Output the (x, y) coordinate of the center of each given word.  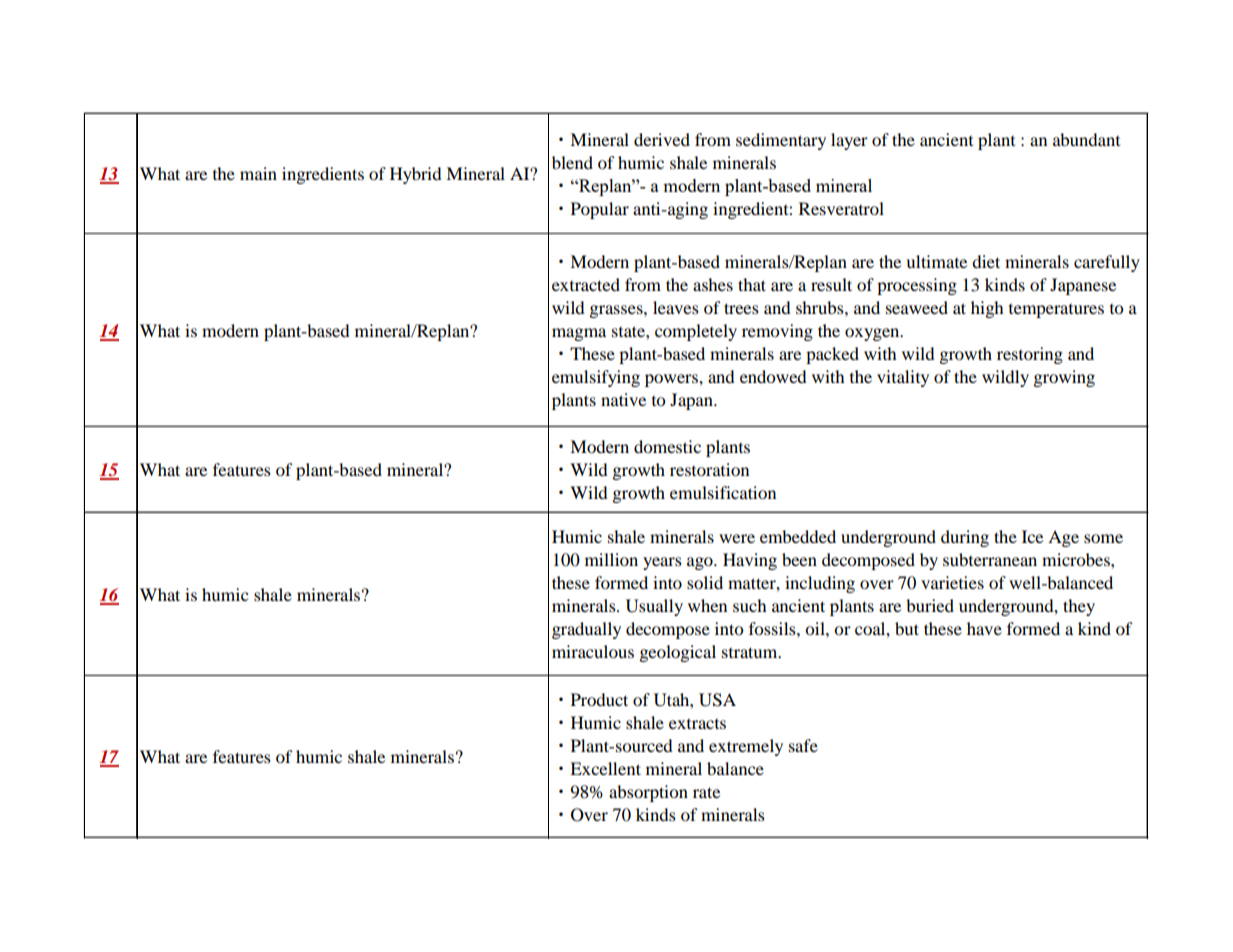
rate (706, 792)
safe (803, 745)
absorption (648, 793)
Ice (1032, 536)
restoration (709, 469)
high (987, 309)
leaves (676, 307)
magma (579, 334)
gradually (586, 630)
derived (662, 139)
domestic (667, 446)
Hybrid (416, 175)
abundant (1086, 139)
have (984, 628)
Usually (654, 607)
